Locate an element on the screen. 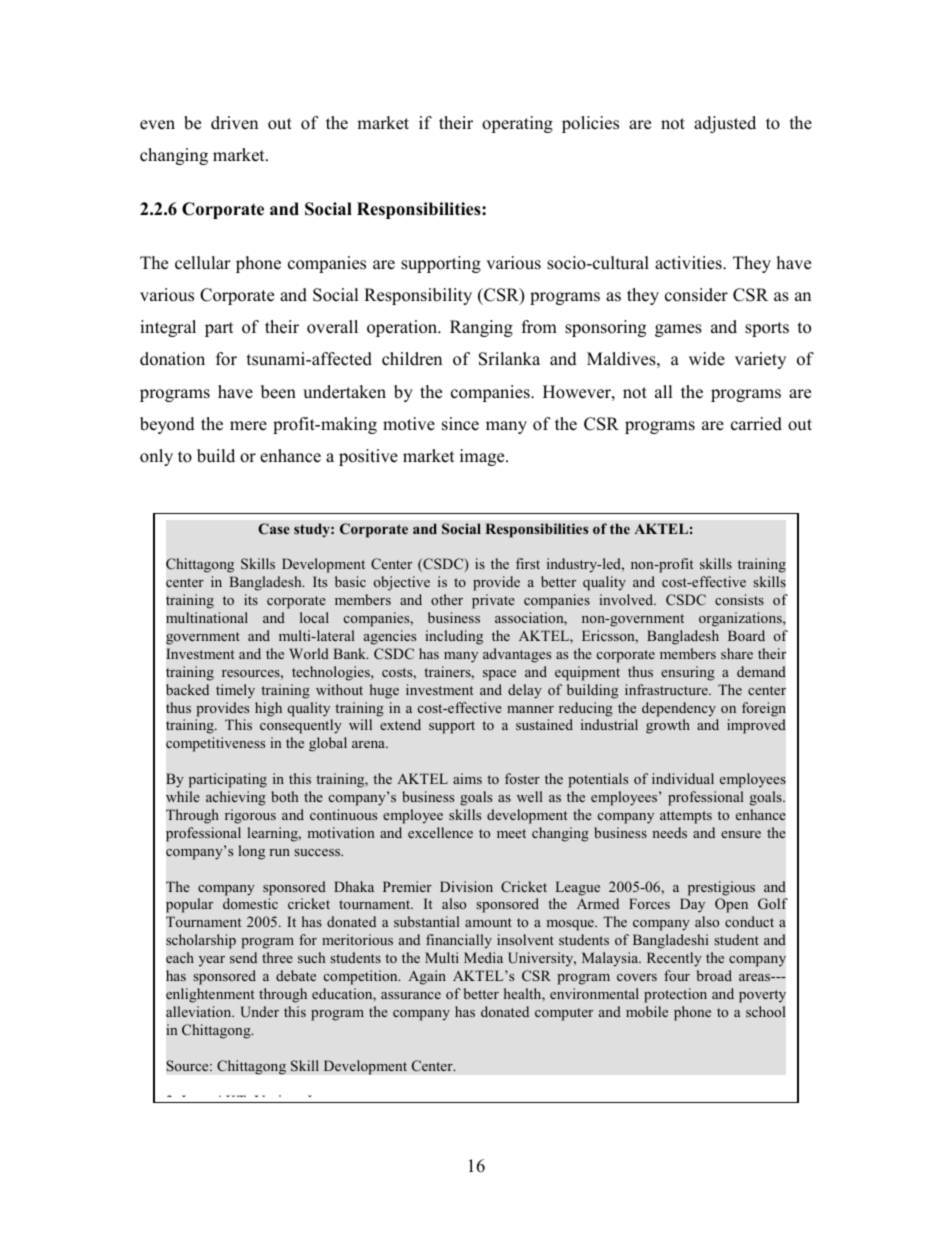  adjusted is located at coordinates (725, 124).
